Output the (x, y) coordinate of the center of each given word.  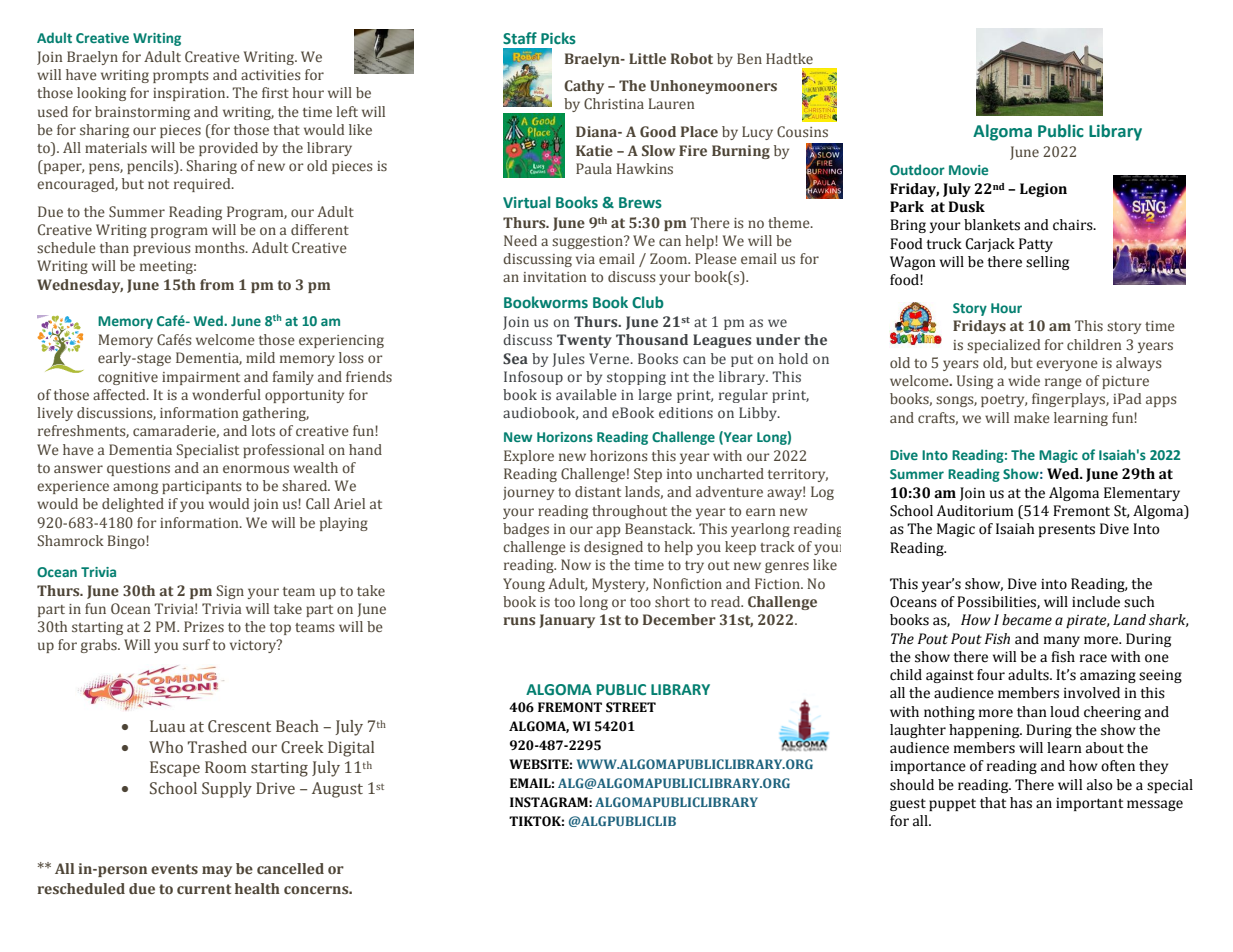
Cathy (584, 87)
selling (1047, 263)
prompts (181, 77)
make (1032, 417)
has (1021, 803)
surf (196, 644)
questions (138, 469)
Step (648, 475)
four (991, 675)
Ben (749, 58)
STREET (631, 707)
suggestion (588, 242)
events (174, 869)
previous (162, 249)
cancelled (290, 868)
